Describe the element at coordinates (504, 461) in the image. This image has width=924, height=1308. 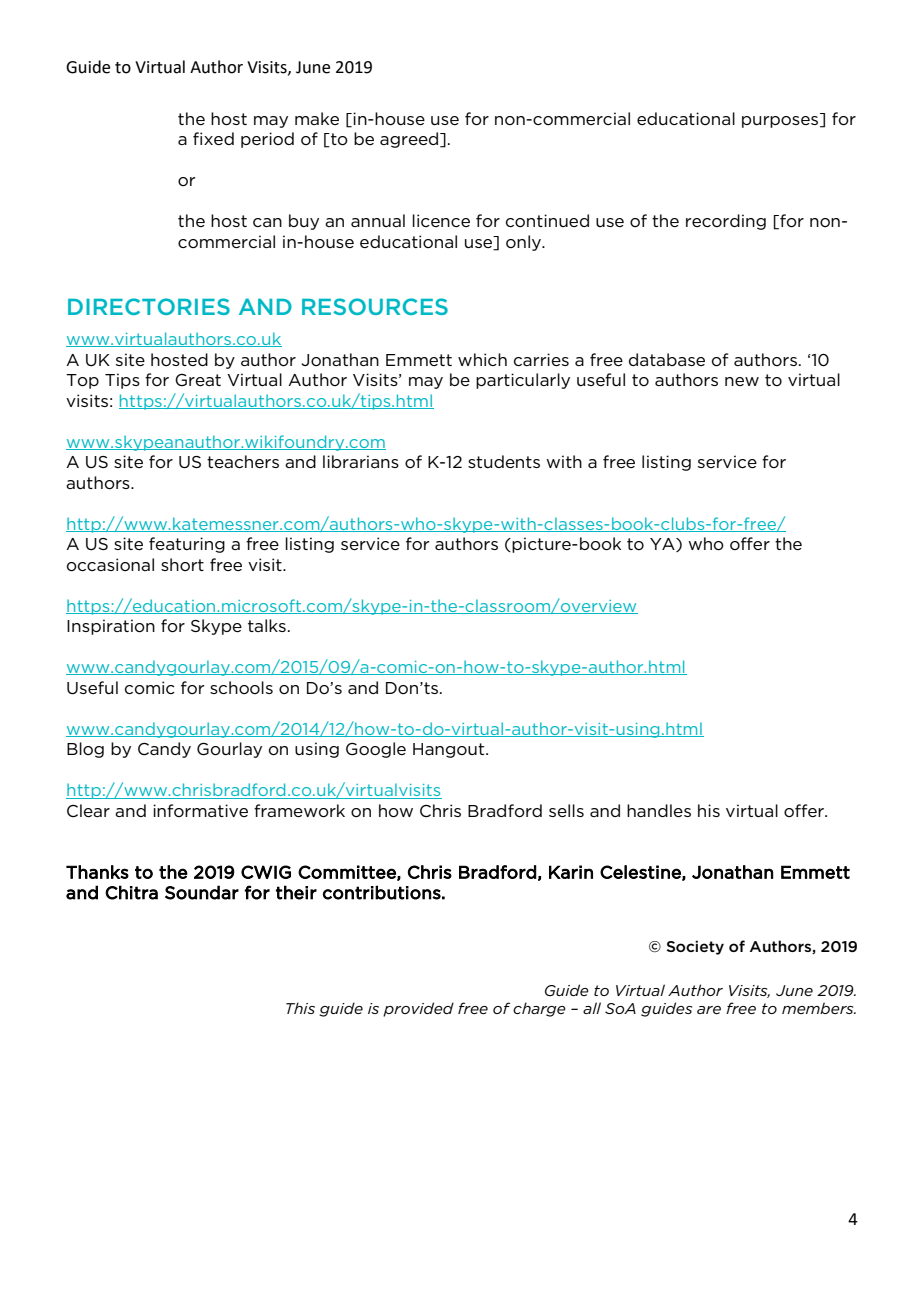
I see `students` at that location.
